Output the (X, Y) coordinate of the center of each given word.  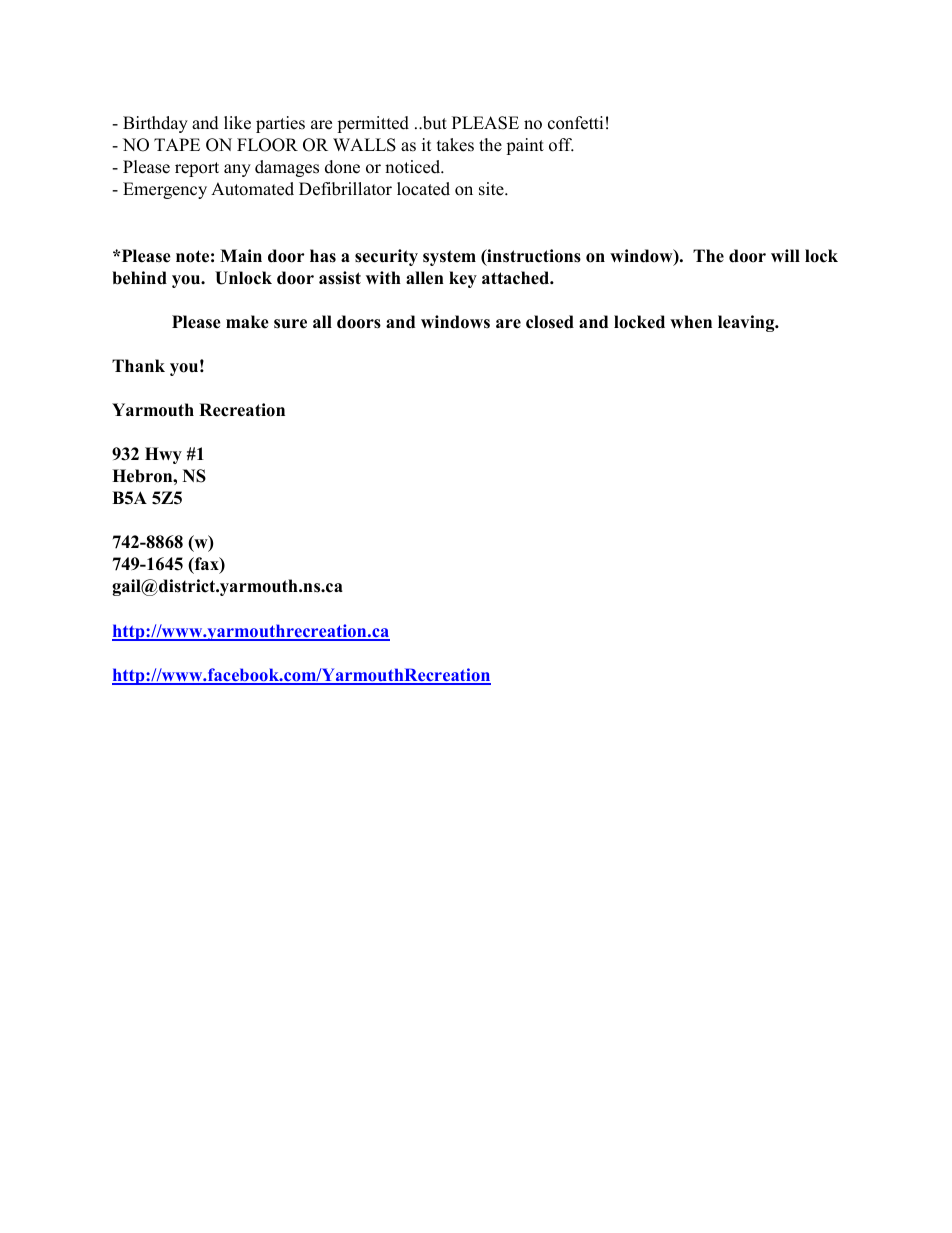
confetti (575, 123)
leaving (747, 323)
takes (455, 145)
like (237, 123)
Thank (138, 365)
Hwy (163, 455)
